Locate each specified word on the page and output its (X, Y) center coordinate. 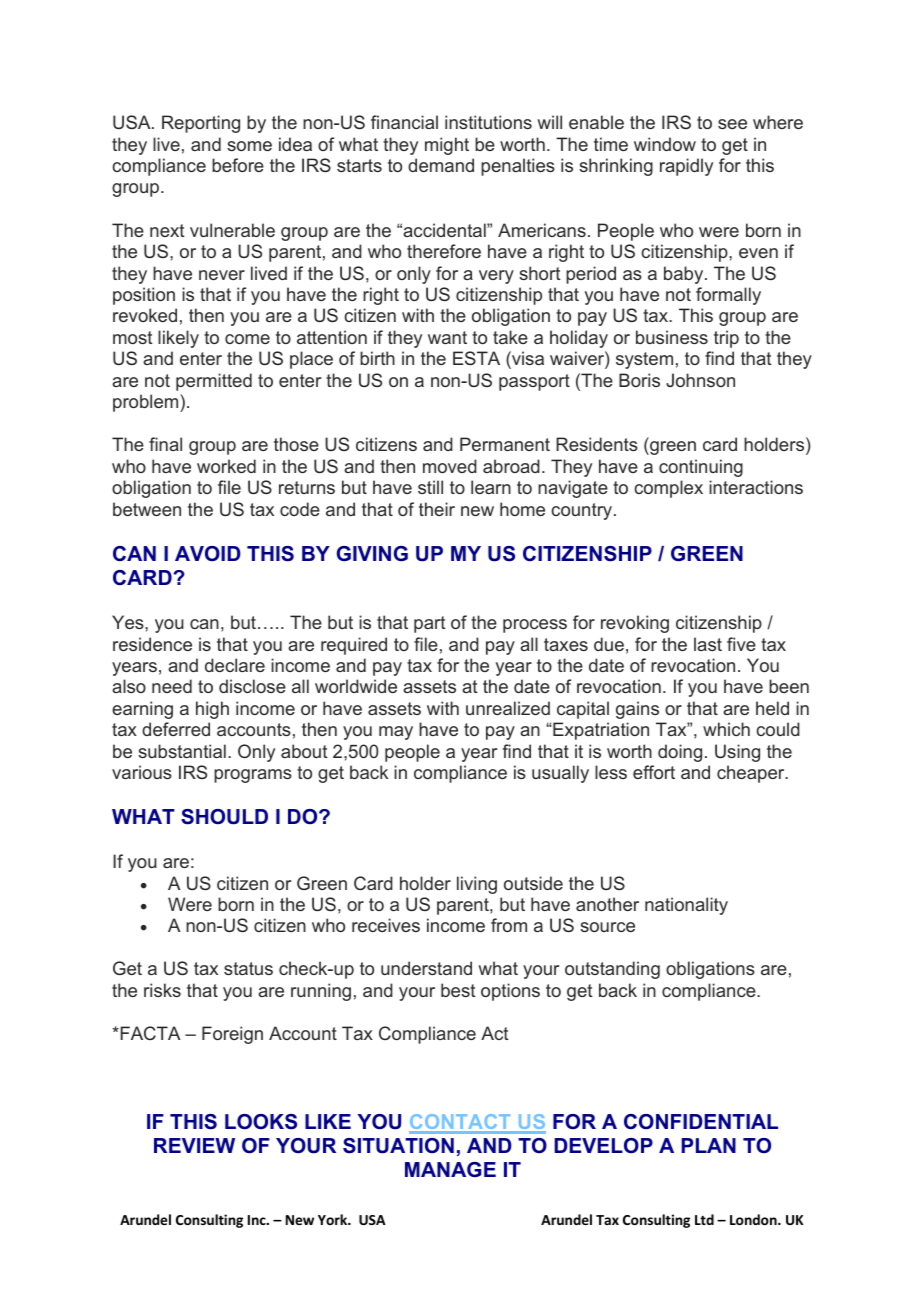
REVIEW (194, 1145)
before (238, 165)
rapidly (686, 167)
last (708, 644)
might (447, 146)
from (509, 925)
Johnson (700, 380)
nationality (686, 906)
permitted (214, 382)
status (248, 968)
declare (235, 665)
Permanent (505, 444)
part (429, 624)
